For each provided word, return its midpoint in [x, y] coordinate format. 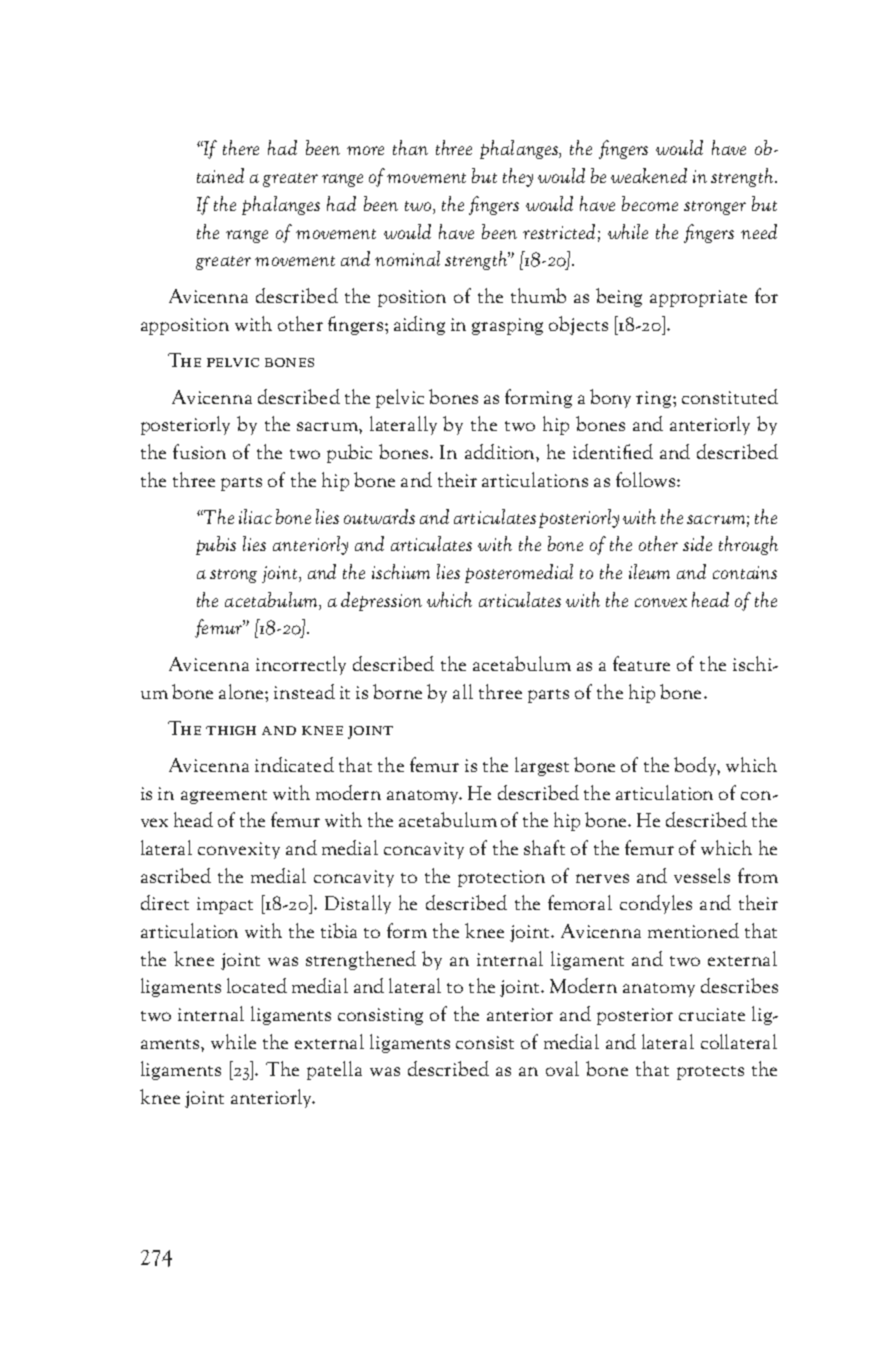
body [697, 766]
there [241, 147]
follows [645, 479]
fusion [199, 451]
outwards [379, 516]
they [518, 177]
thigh [231, 730]
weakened [649, 175]
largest [542, 766]
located [257, 985]
